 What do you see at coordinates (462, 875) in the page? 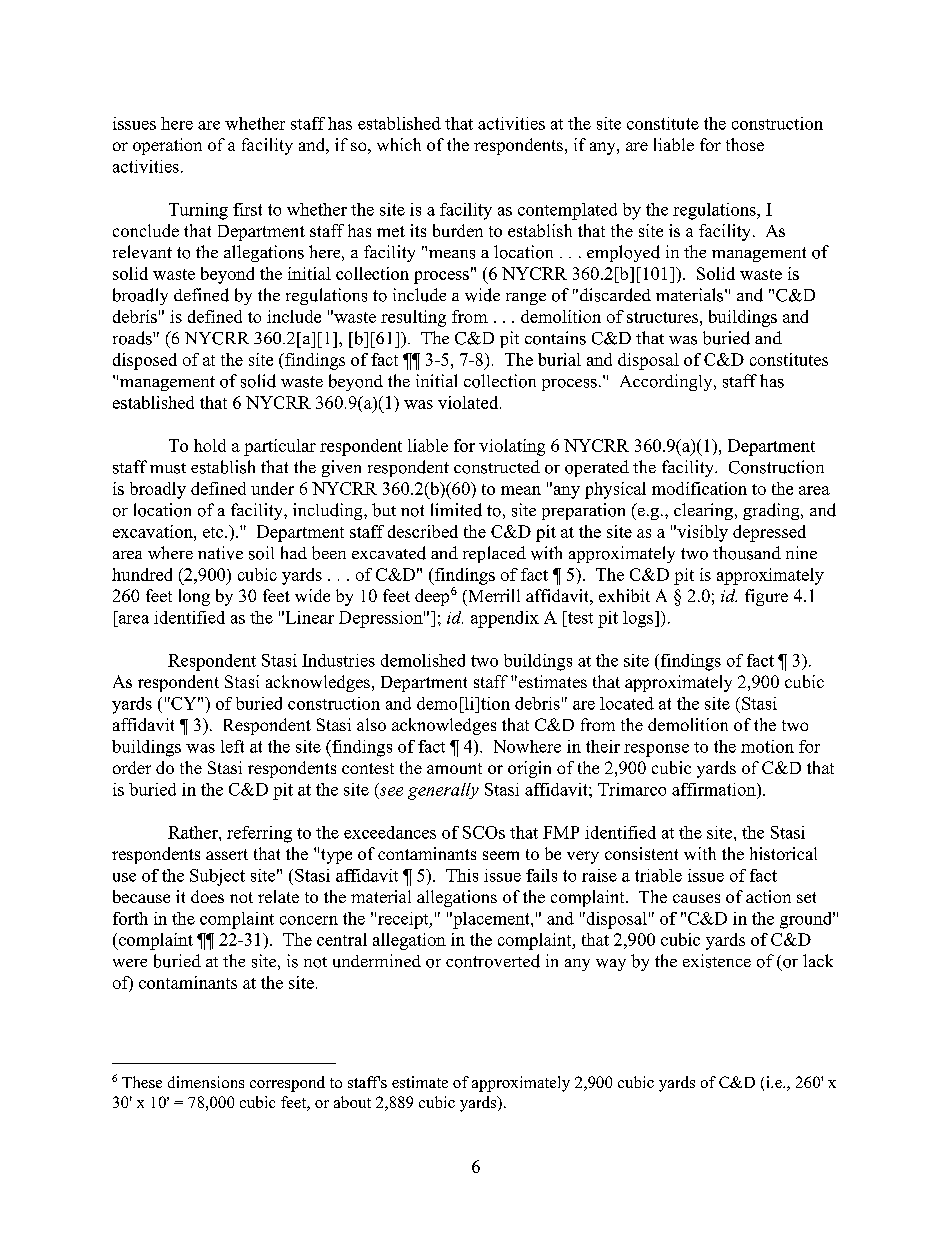
I see `This` at bounding box center [462, 875].
